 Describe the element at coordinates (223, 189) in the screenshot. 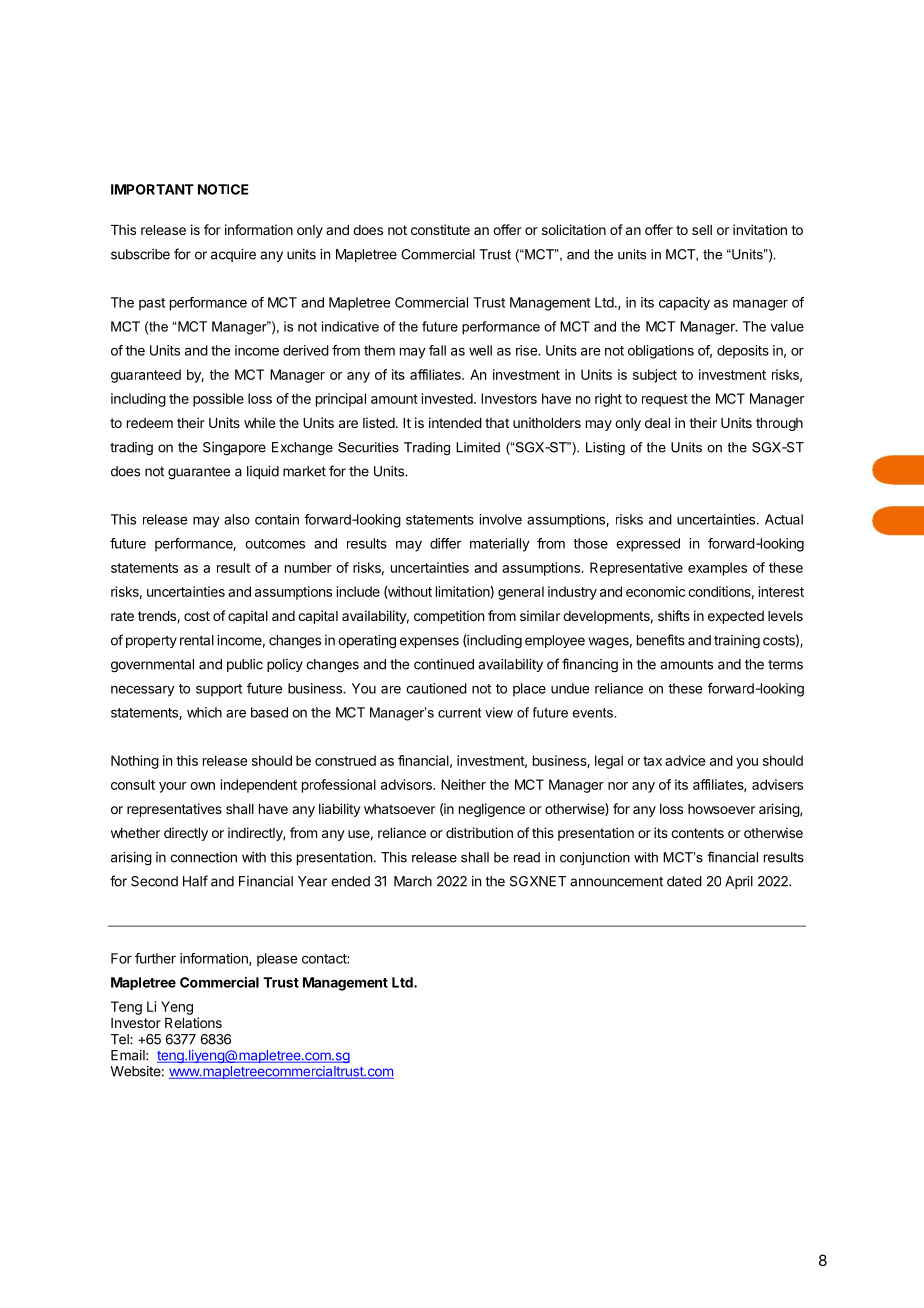

I see `NOTICE` at that location.
